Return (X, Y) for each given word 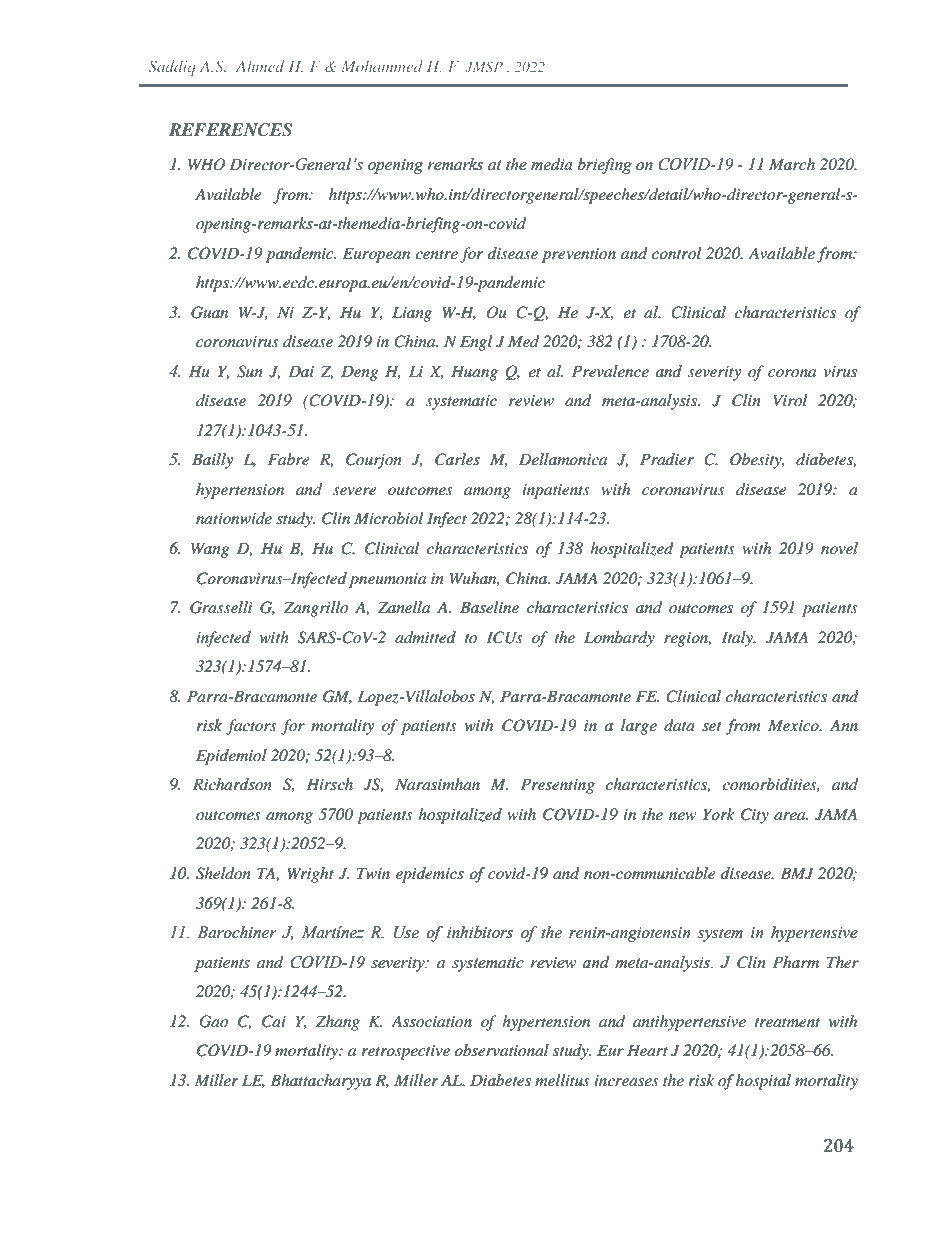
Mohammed (382, 66)
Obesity (757, 461)
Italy (738, 639)
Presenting (558, 786)
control (676, 253)
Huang (474, 373)
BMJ (796, 873)
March (792, 164)
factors (251, 727)
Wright (311, 875)
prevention (579, 255)
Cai (274, 1021)
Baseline (489, 607)
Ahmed (260, 66)
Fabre (288, 459)
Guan (209, 312)
